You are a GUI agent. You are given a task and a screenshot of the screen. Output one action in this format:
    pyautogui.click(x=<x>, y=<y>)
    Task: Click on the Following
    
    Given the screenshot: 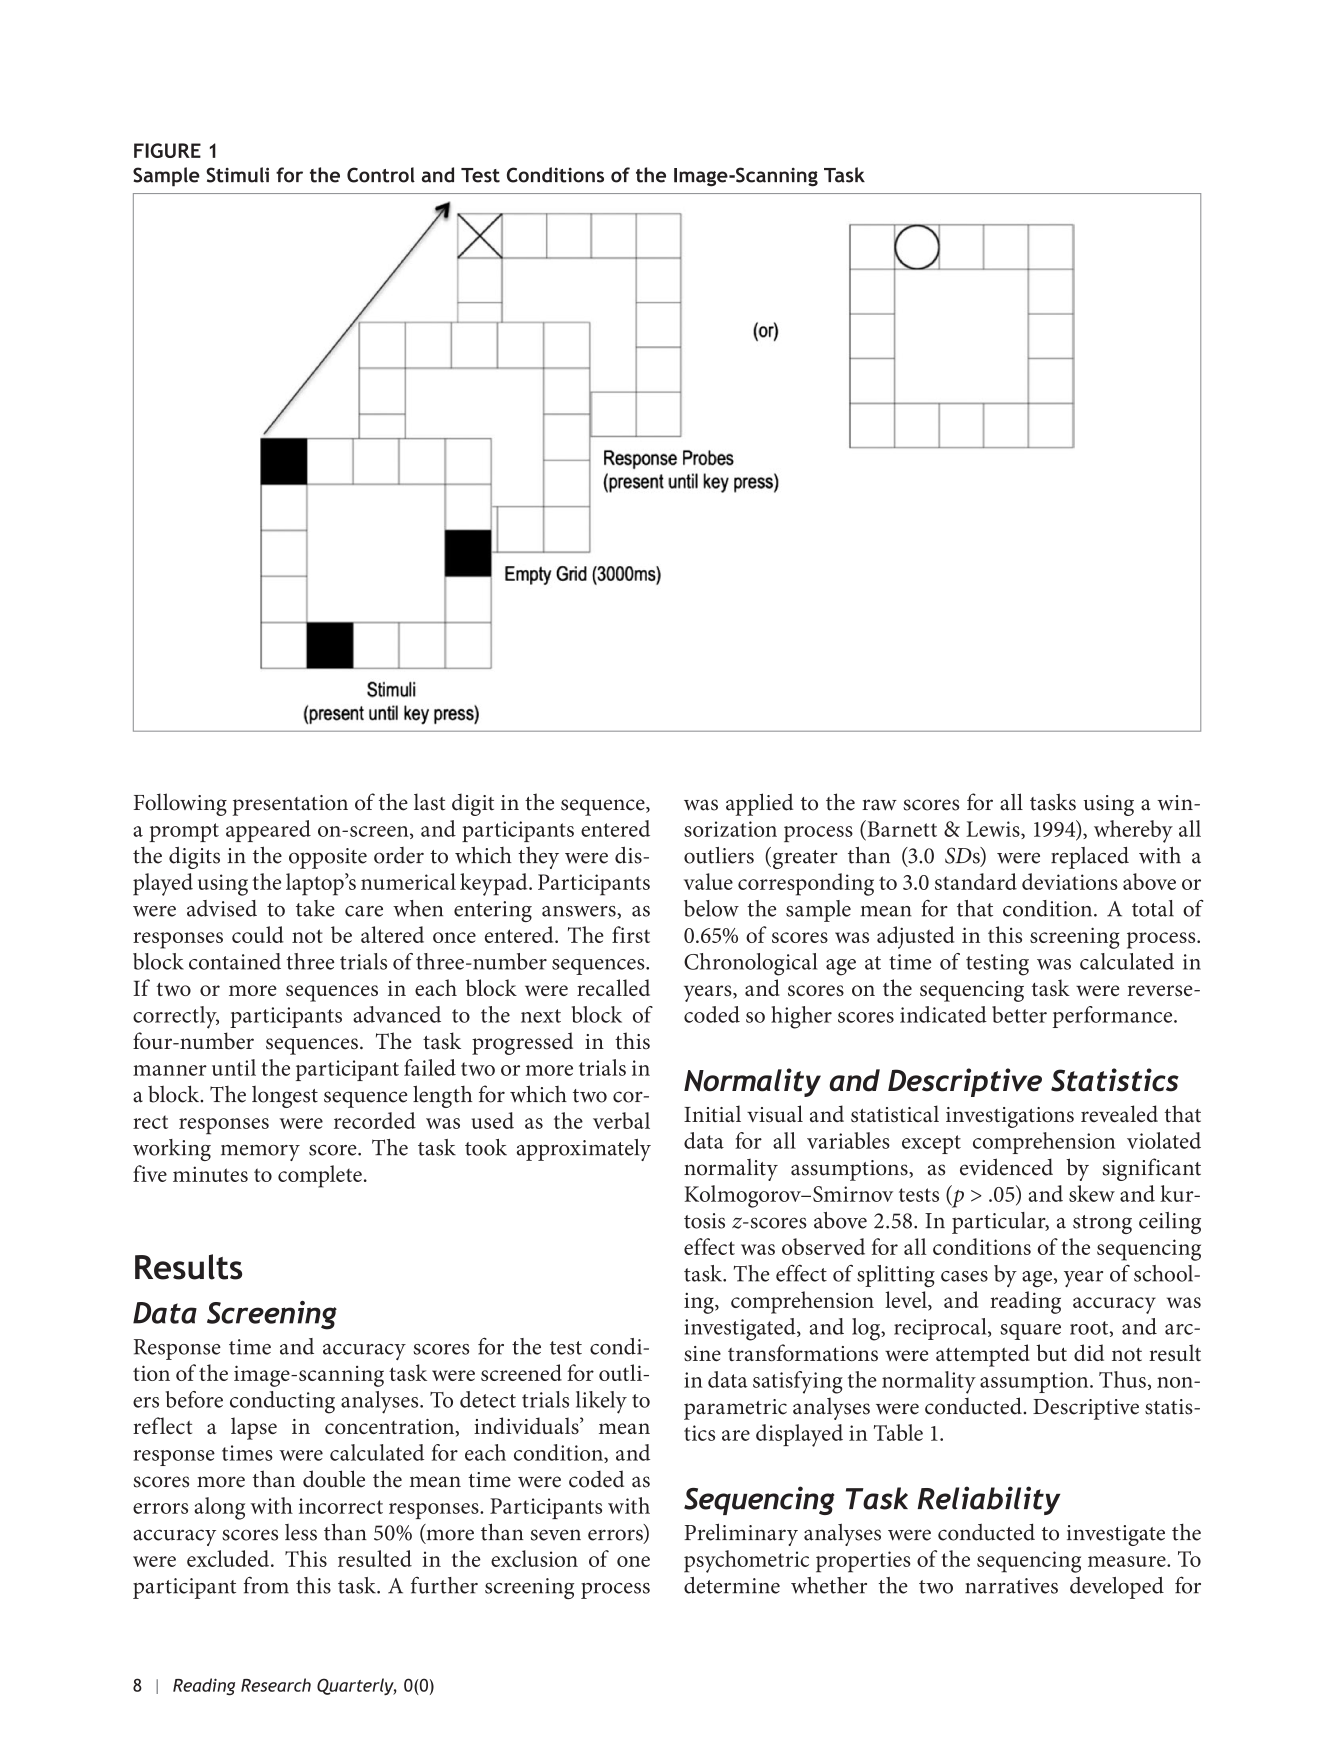 What is the action you would take?
    pyautogui.click(x=180, y=804)
